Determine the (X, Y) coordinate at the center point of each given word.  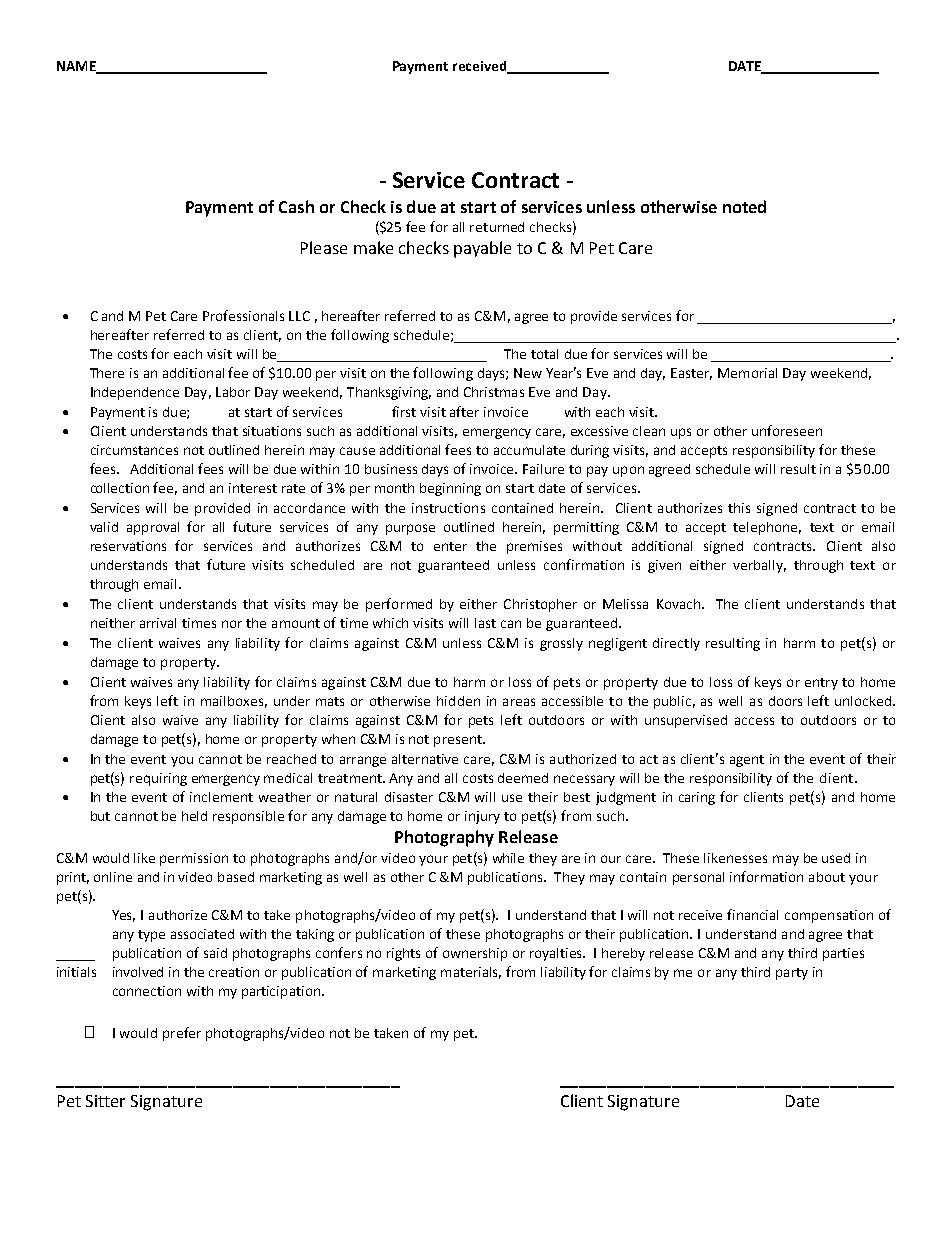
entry (821, 684)
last (485, 623)
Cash (296, 206)
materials (471, 973)
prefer (182, 1034)
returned (497, 227)
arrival (158, 623)
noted (744, 206)
